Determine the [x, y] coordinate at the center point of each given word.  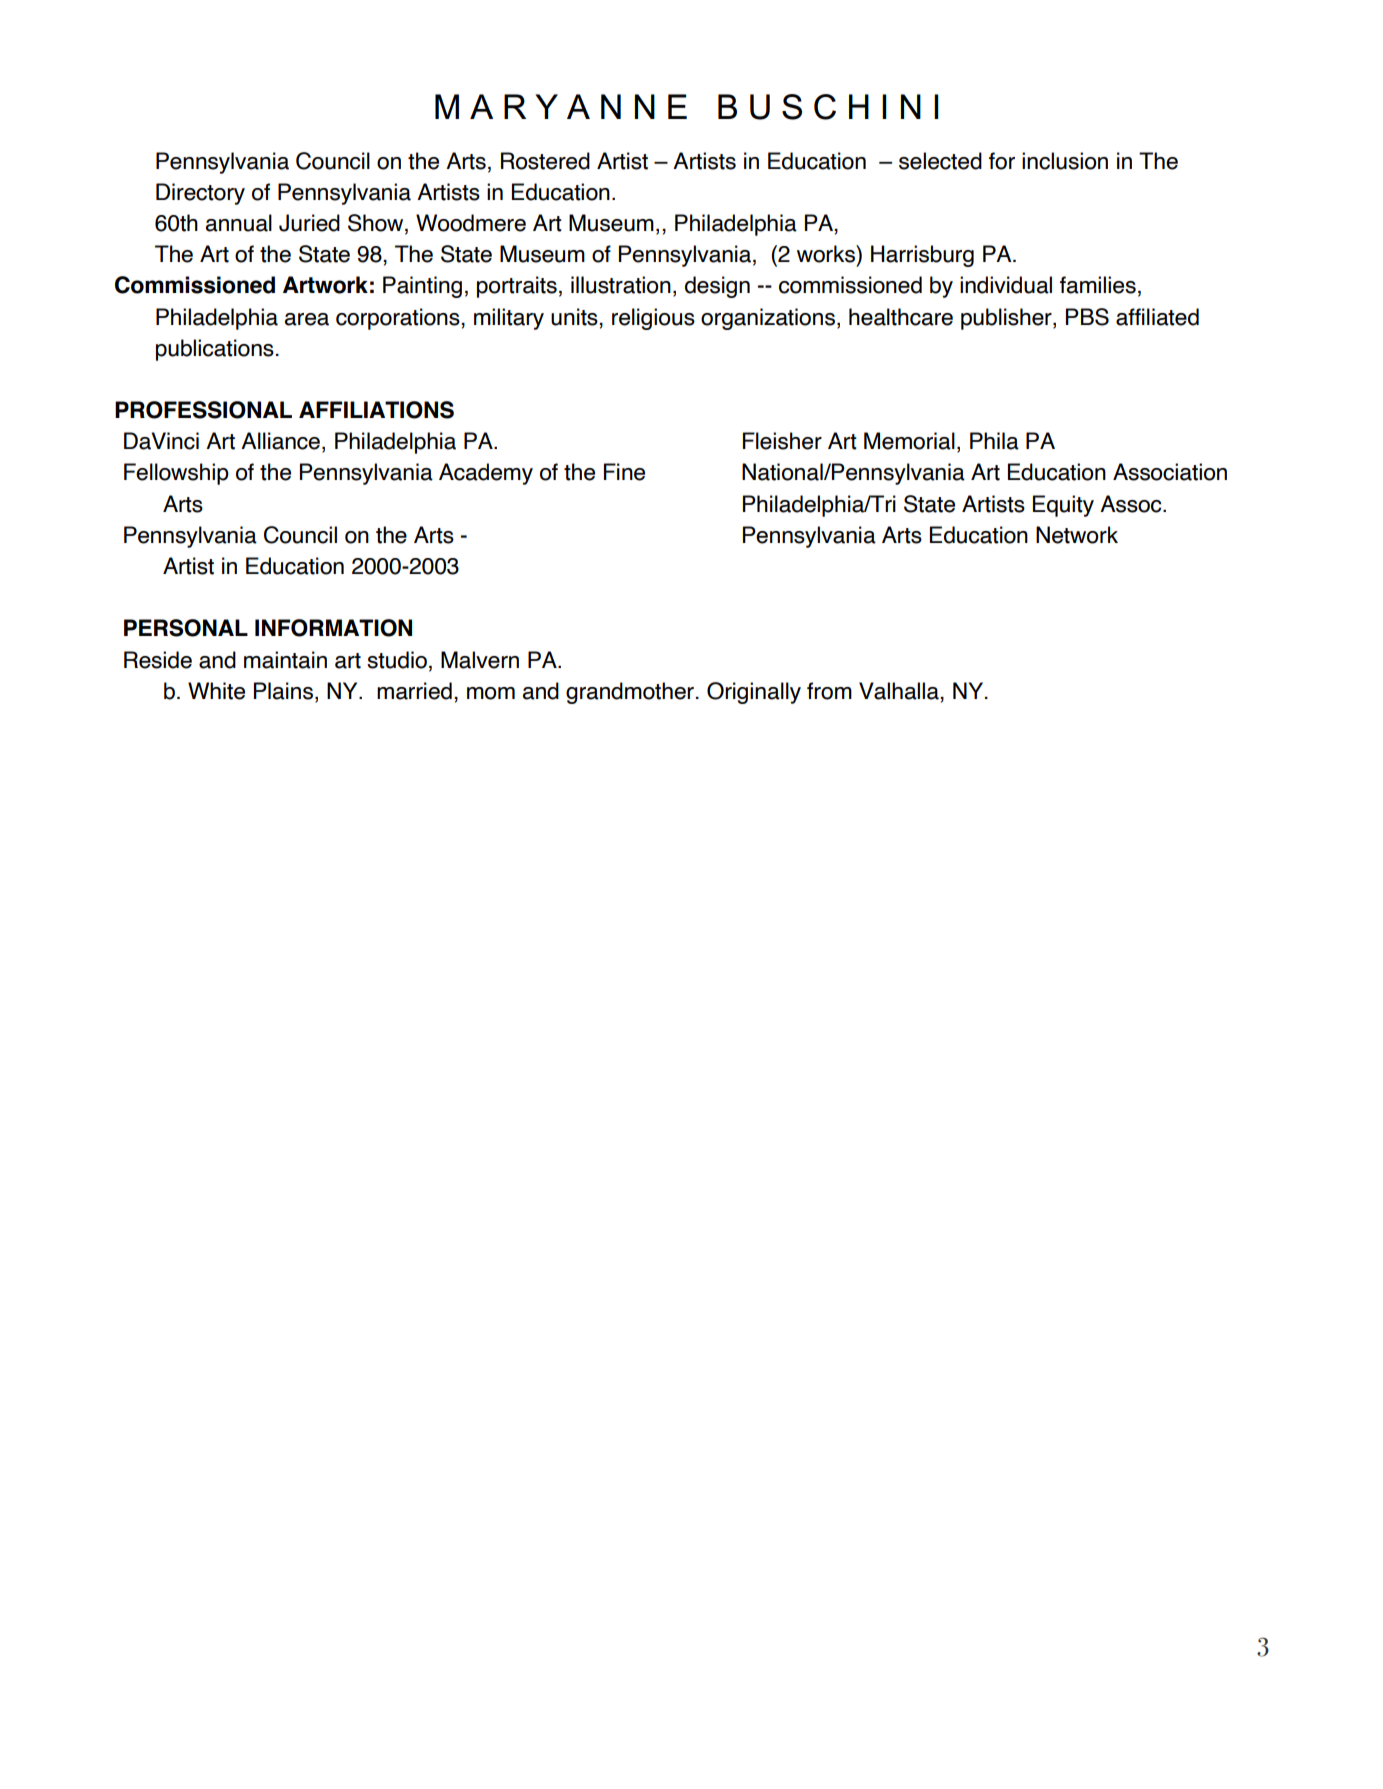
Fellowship [176, 474]
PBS [1087, 317]
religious [653, 319]
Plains [283, 691]
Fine [624, 472]
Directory [200, 194]
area [307, 319]
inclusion [1065, 161]
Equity [1063, 506]
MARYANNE [561, 106]
